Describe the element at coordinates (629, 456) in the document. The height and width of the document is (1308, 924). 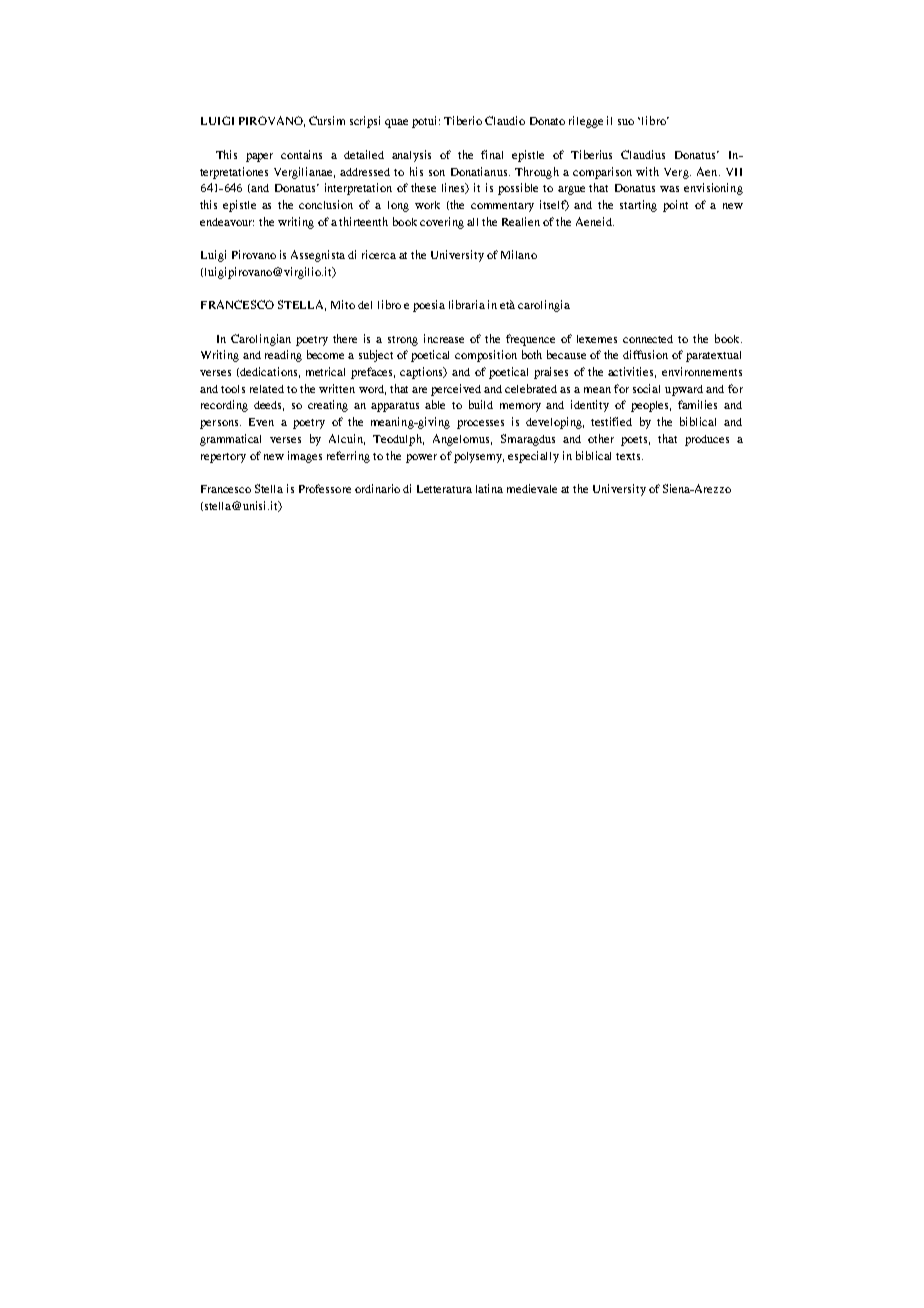
I see `texts` at that location.
